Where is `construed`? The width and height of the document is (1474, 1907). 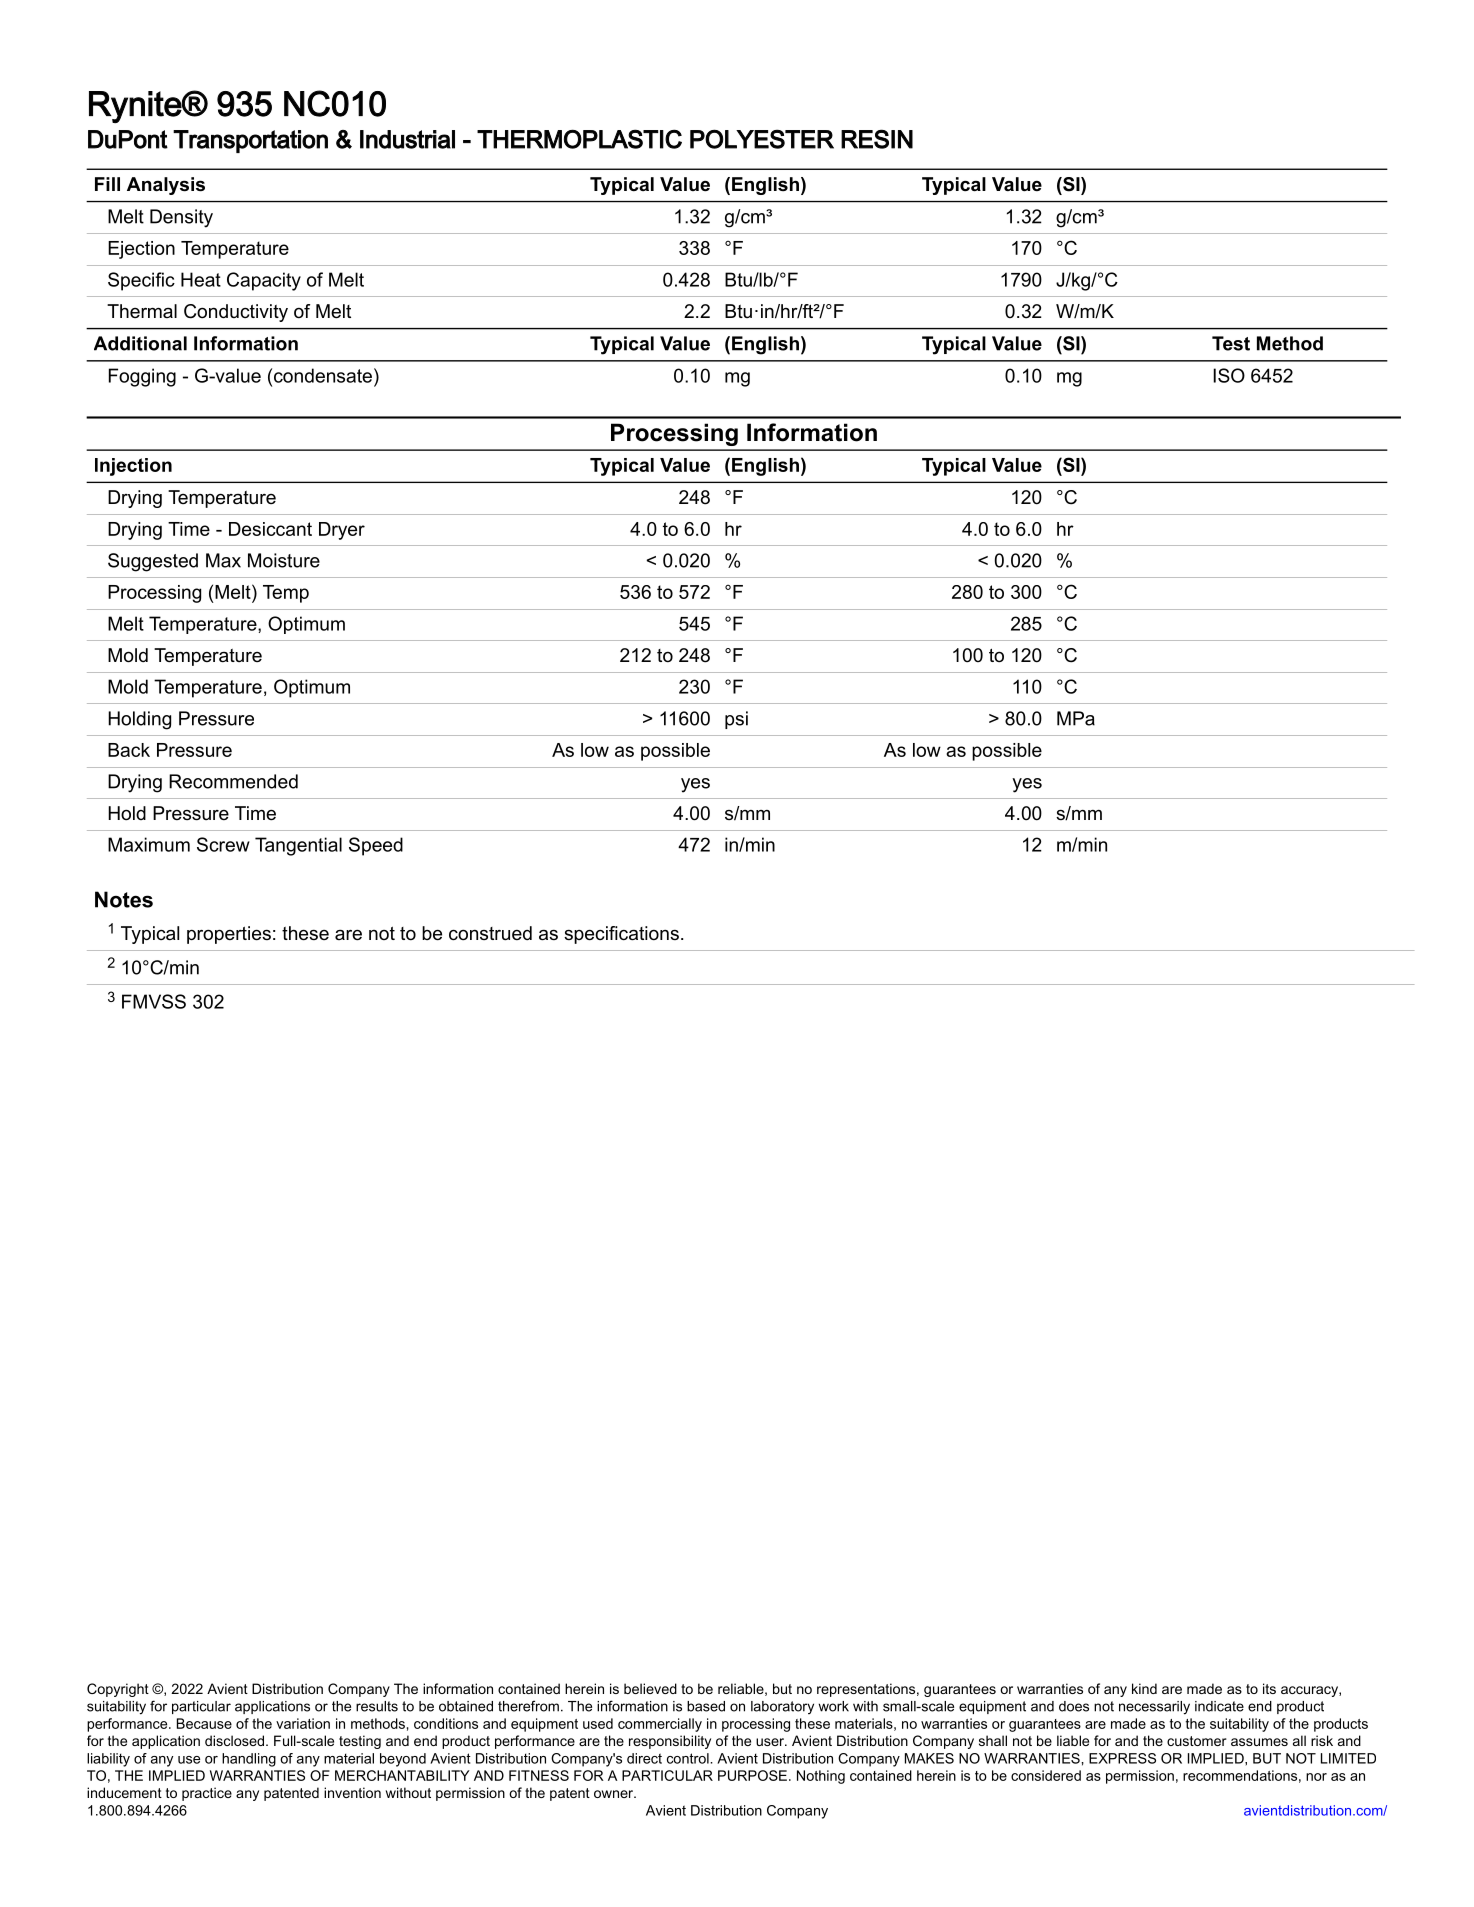
construed is located at coordinates (490, 933).
